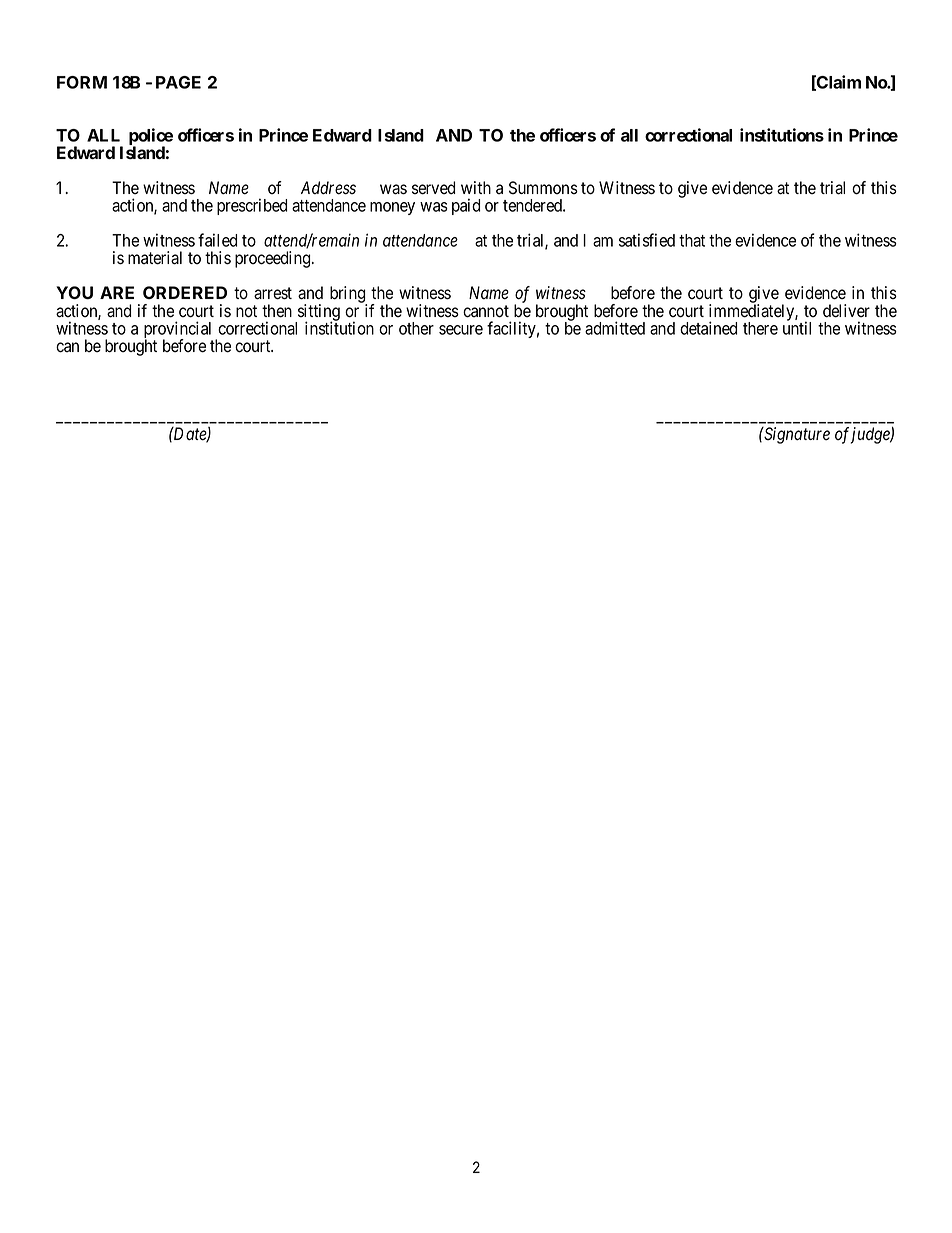 The height and width of the page is (1233, 952). Describe the element at coordinates (709, 328) in the page. I see `detained` at that location.
